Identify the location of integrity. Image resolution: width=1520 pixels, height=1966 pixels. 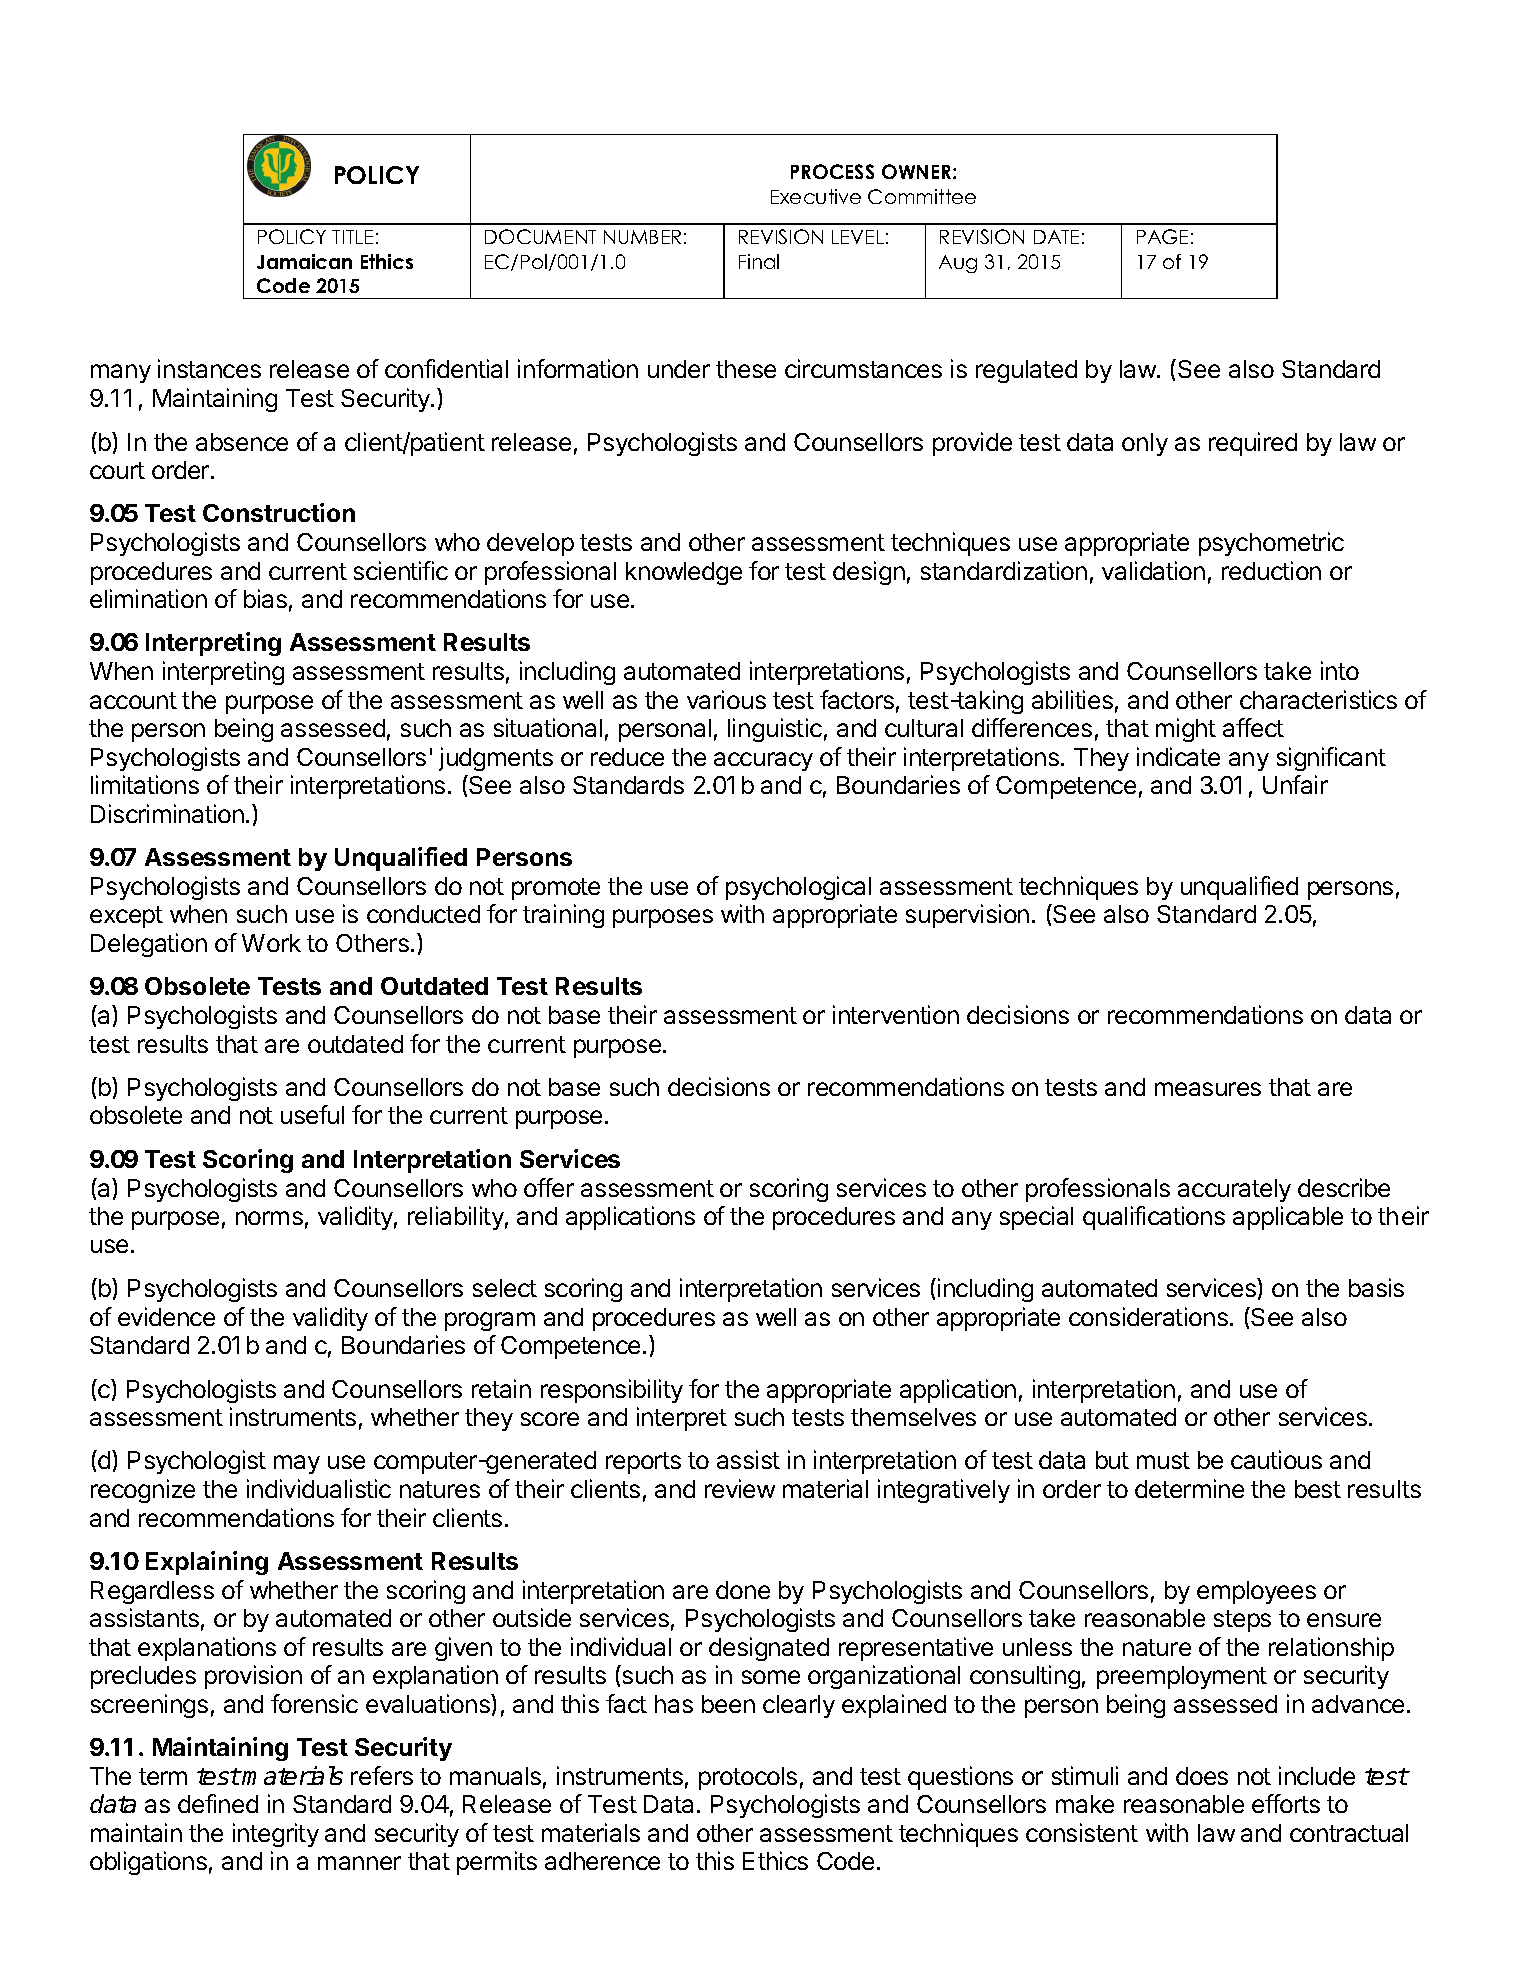
(276, 1835).
